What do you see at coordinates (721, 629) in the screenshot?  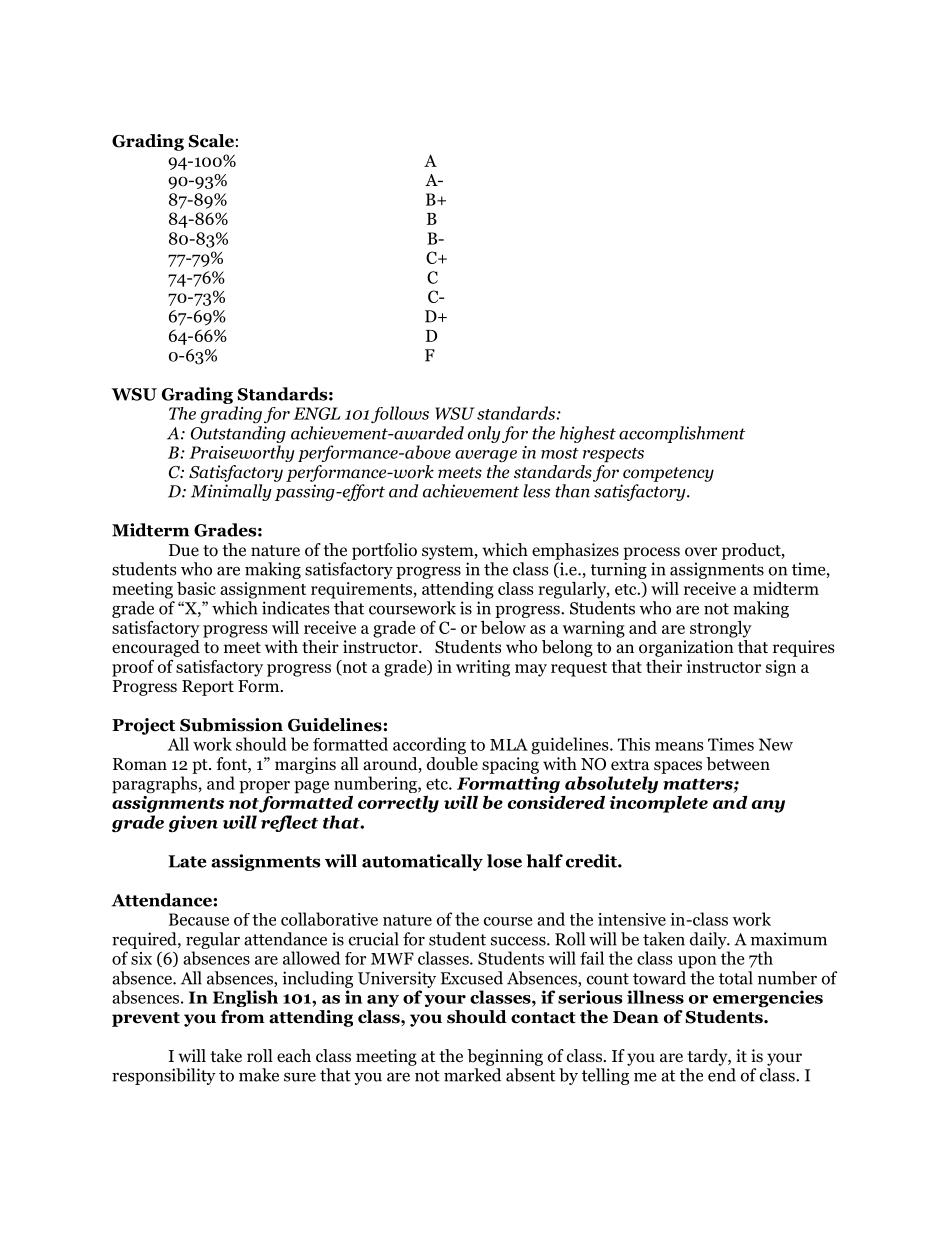 I see `strongly` at bounding box center [721, 629].
